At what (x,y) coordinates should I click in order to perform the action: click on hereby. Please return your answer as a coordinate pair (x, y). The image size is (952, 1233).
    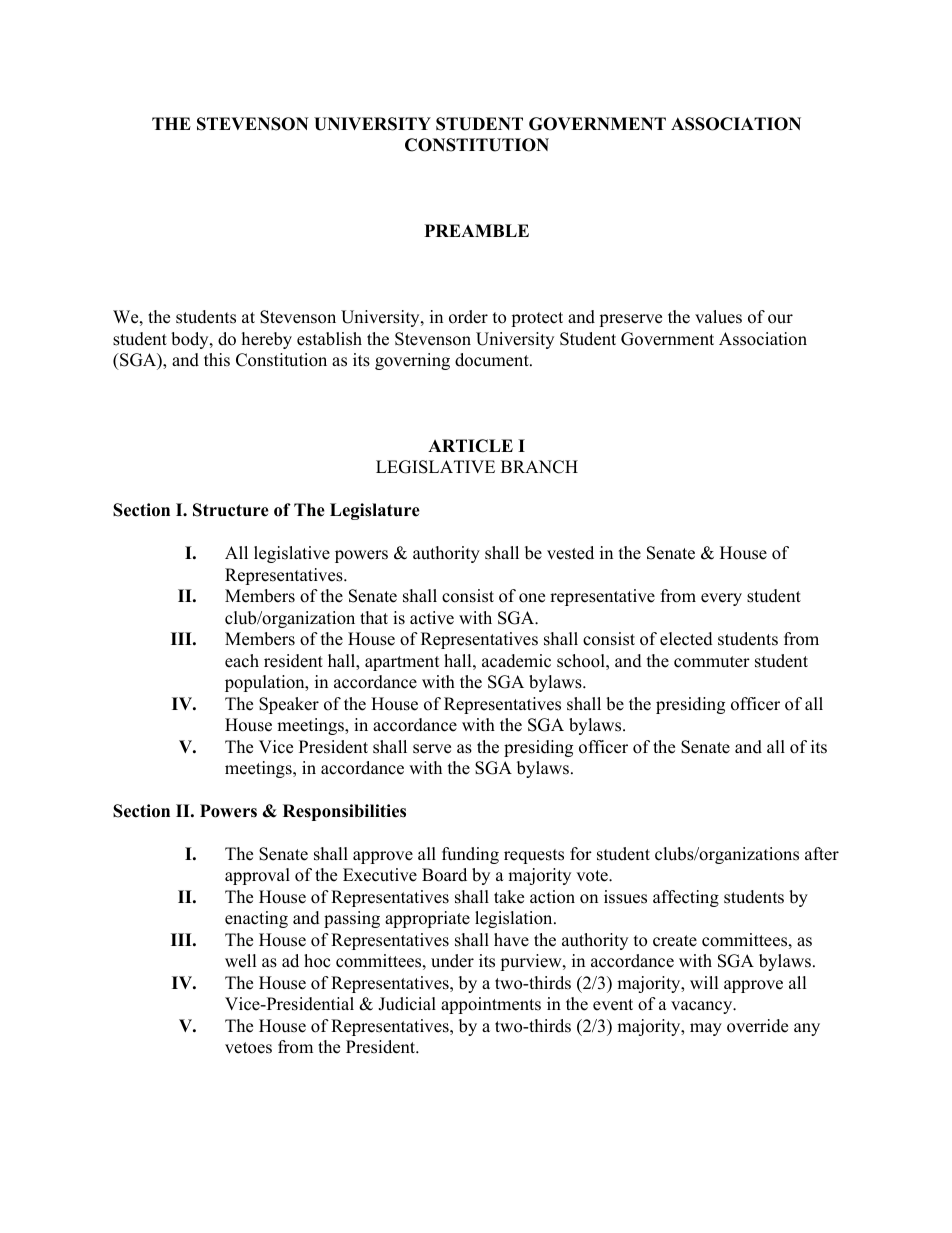
    Looking at the image, I should click on (267, 340).
